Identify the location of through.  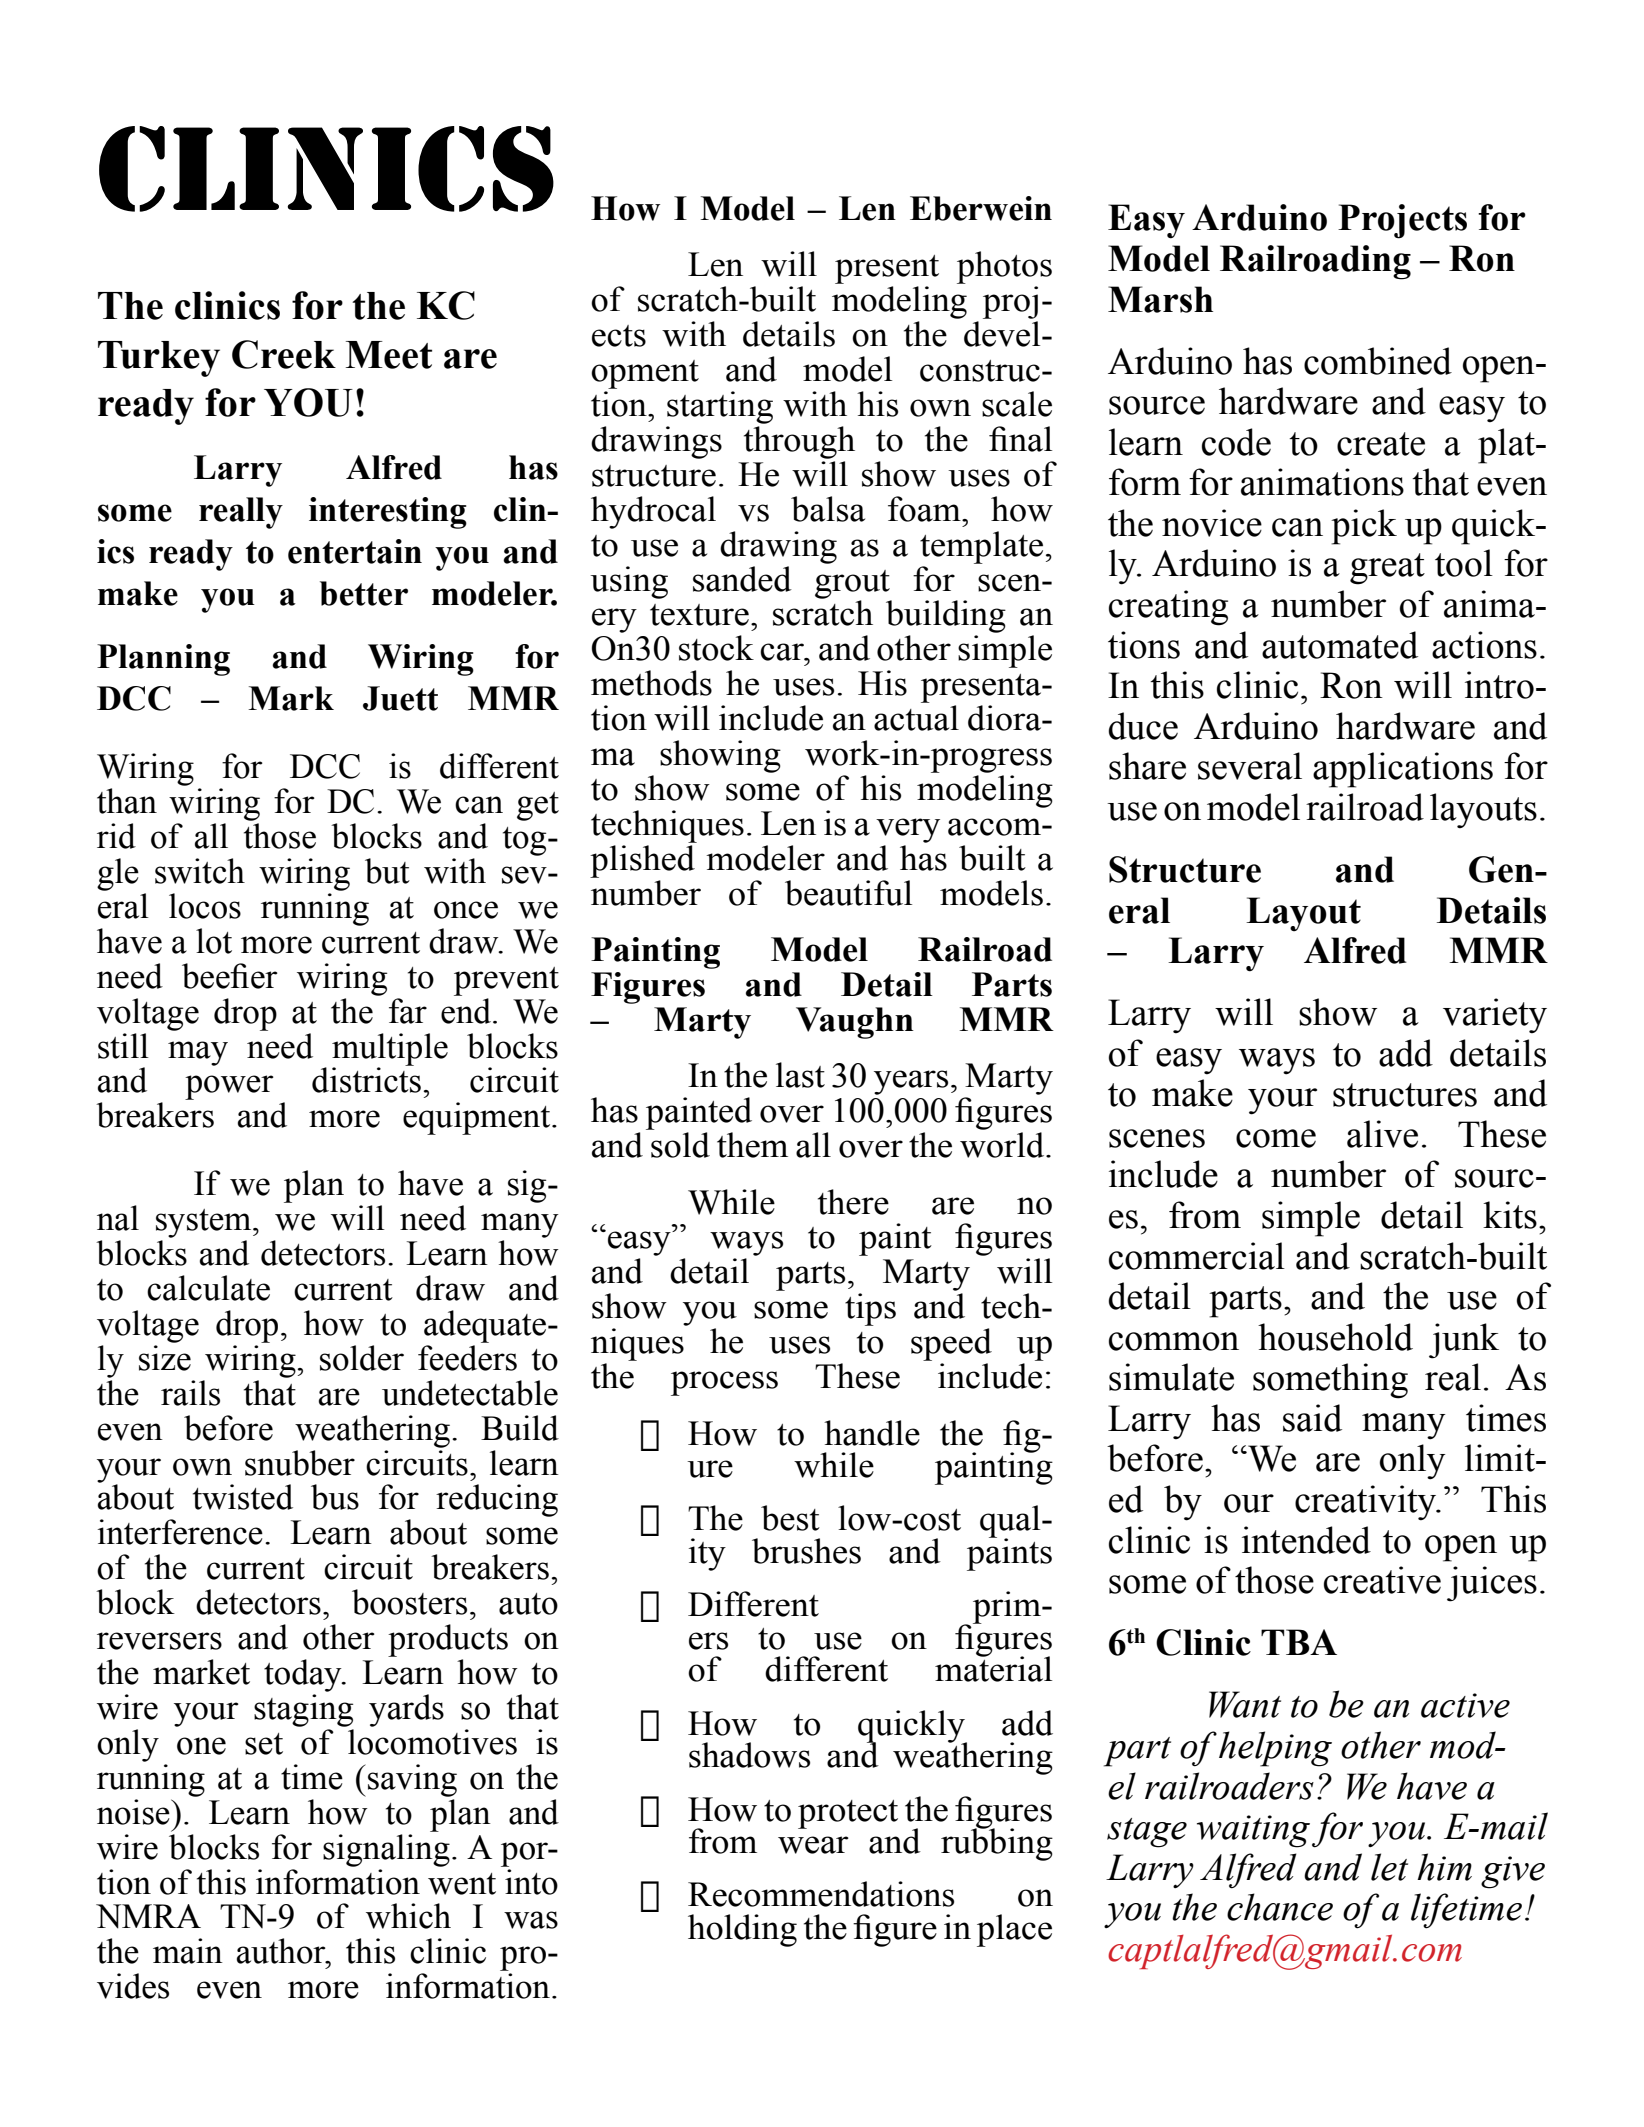
(799, 442).
